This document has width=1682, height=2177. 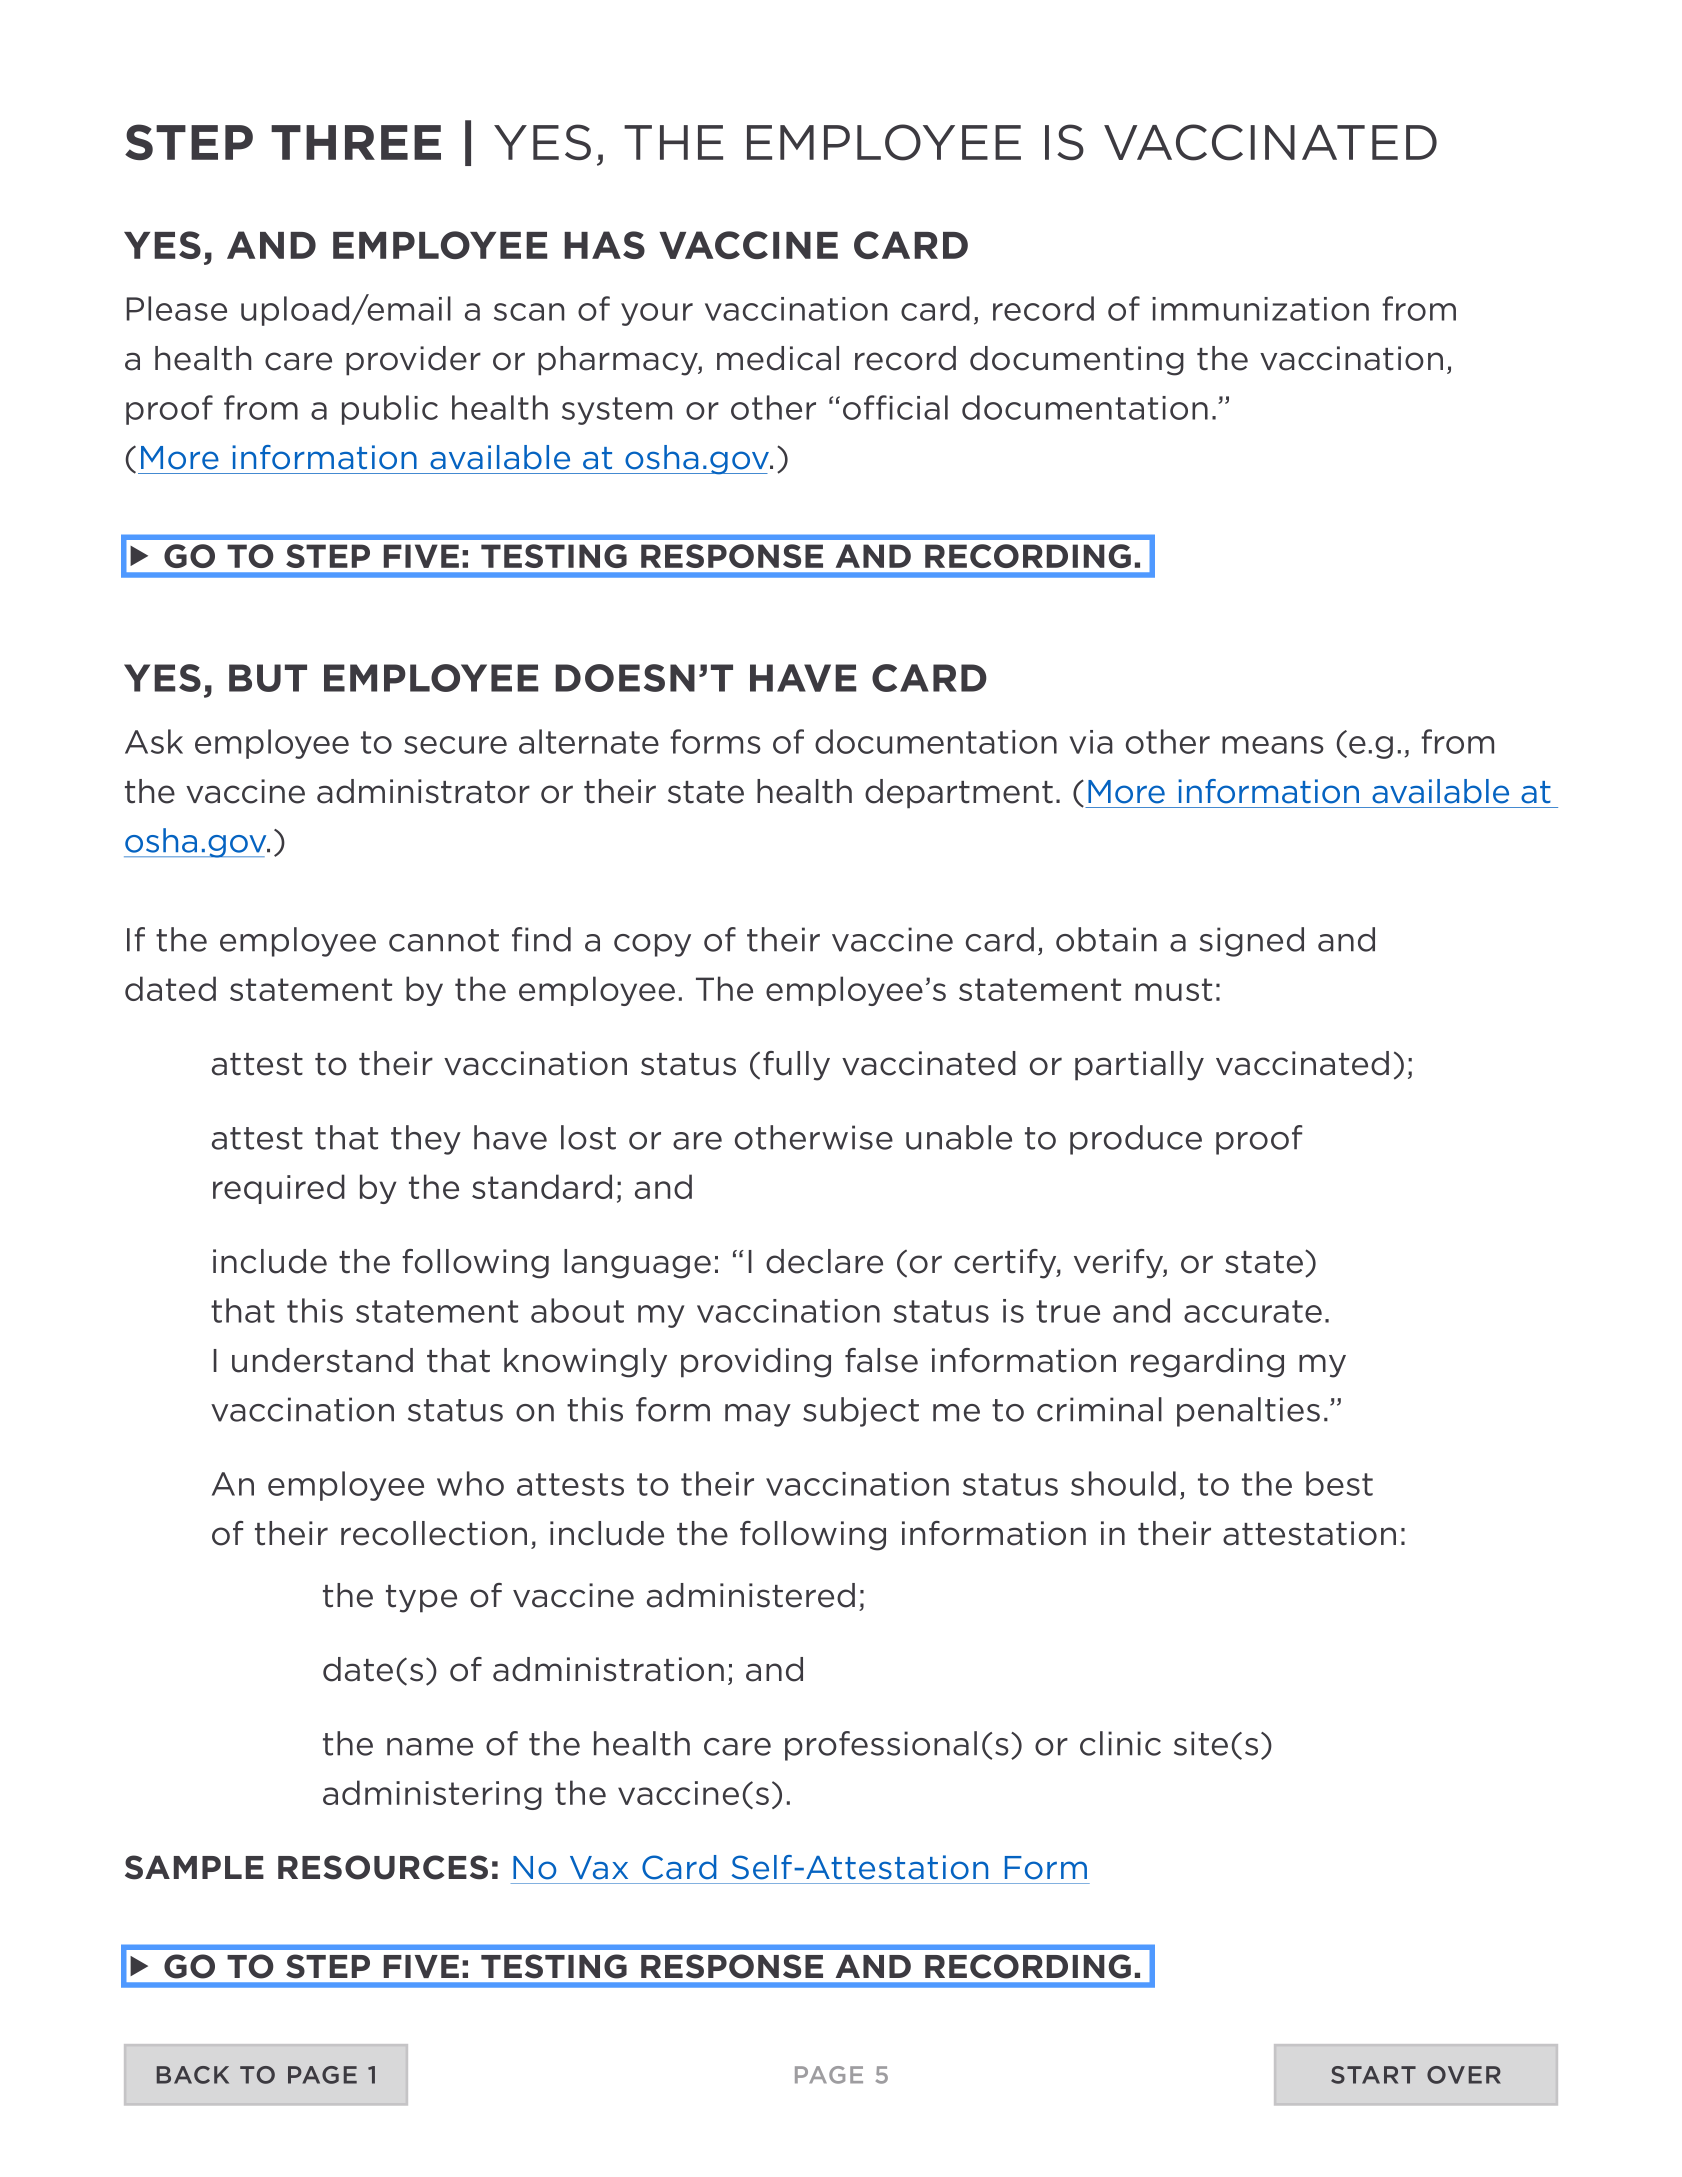 What do you see at coordinates (758, 1415) in the document?
I see `may` at bounding box center [758, 1415].
